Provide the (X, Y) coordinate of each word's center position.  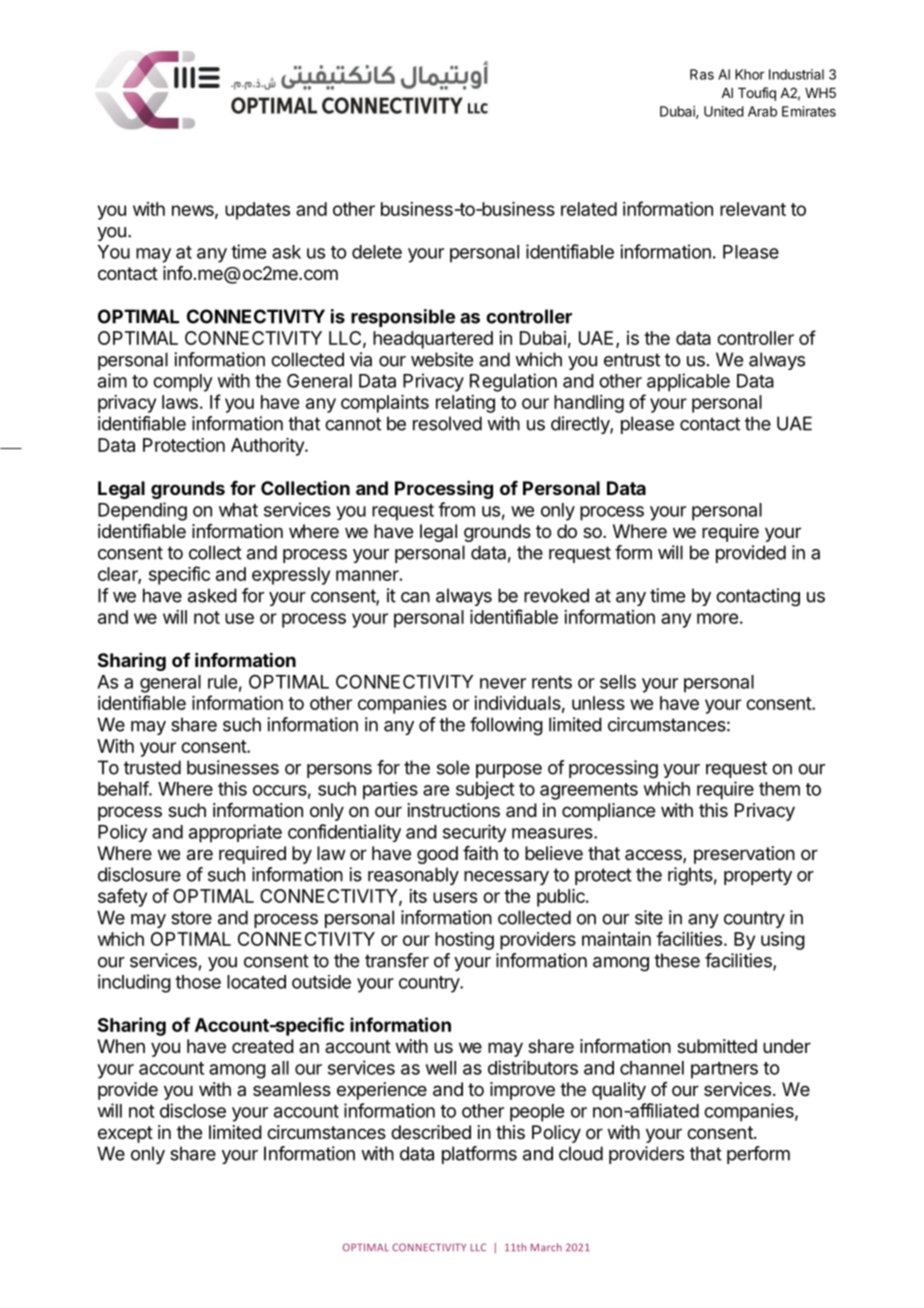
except (125, 1134)
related (589, 209)
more (717, 618)
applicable (688, 382)
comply (183, 383)
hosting (464, 941)
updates (257, 211)
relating (465, 404)
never (503, 683)
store (191, 918)
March (546, 1247)
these (677, 960)
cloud (581, 1153)
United (724, 111)
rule (222, 682)
